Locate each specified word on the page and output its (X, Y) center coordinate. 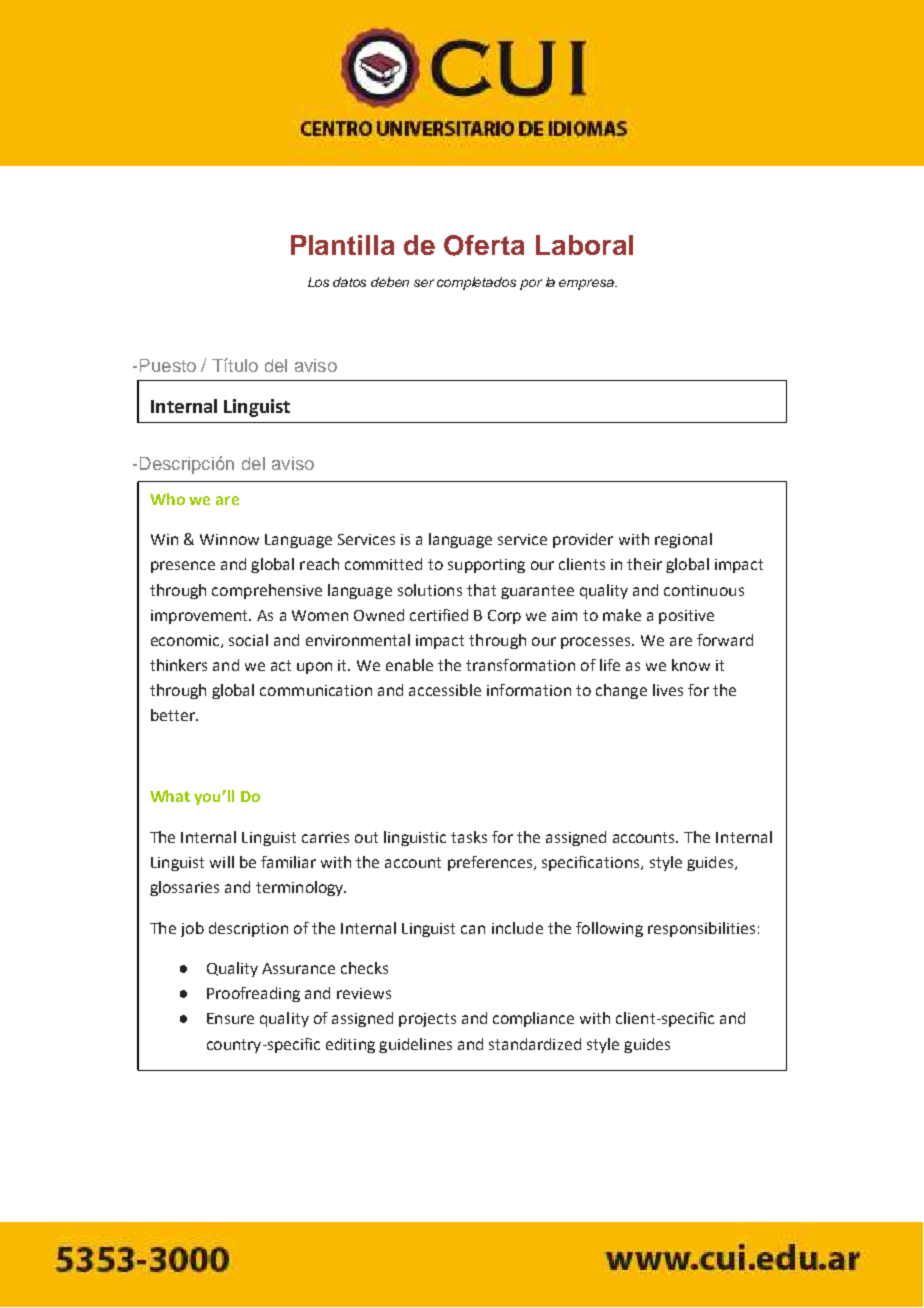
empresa (587, 284)
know (691, 665)
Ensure (230, 1018)
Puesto (168, 365)
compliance (533, 1019)
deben (390, 282)
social (248, 640)
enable (409, 665)
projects (427, 1020)
